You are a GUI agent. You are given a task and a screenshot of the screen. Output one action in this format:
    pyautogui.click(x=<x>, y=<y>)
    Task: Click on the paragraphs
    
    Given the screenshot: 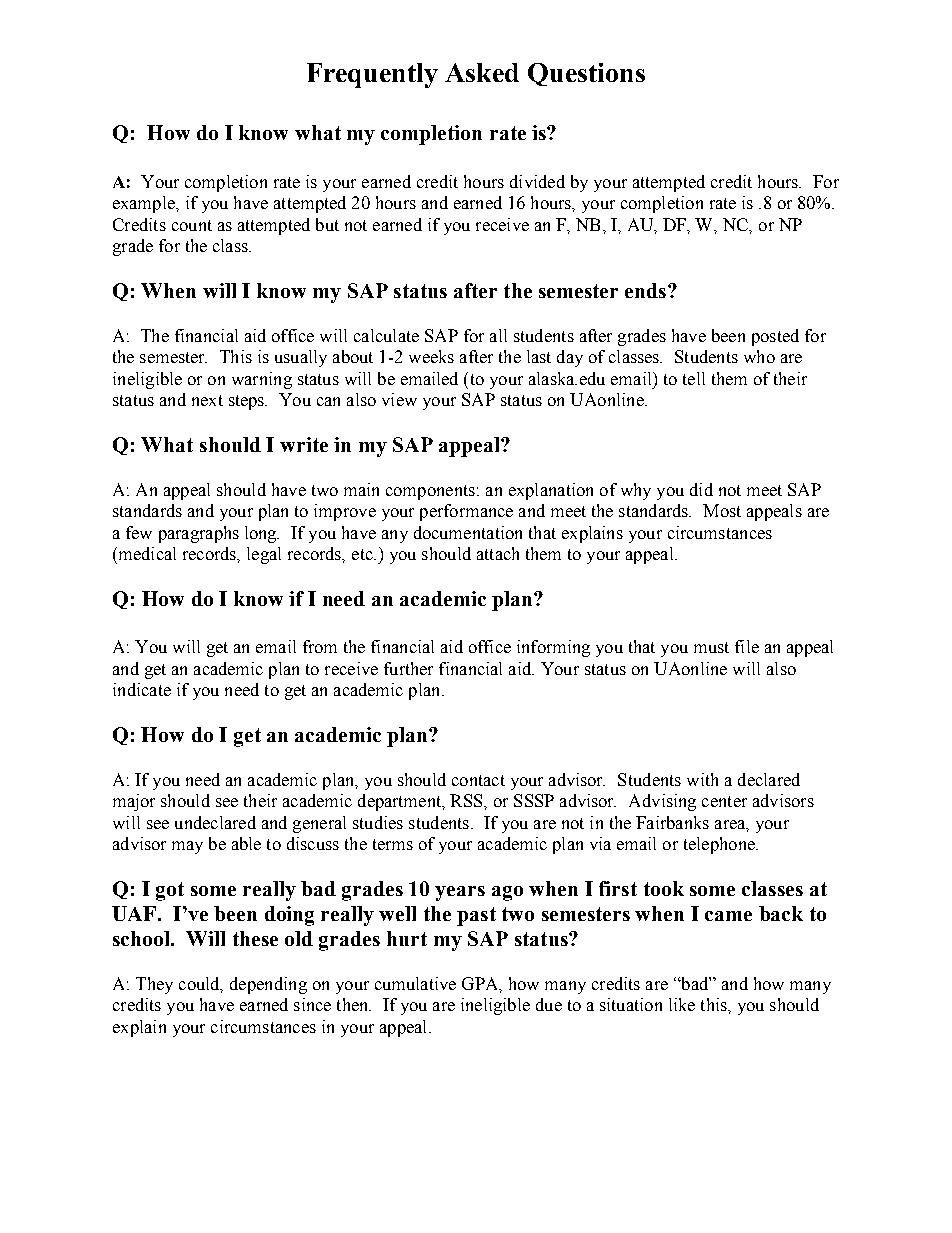 What is the action you would take?
    pyautogui.click(x=199, y=534)
